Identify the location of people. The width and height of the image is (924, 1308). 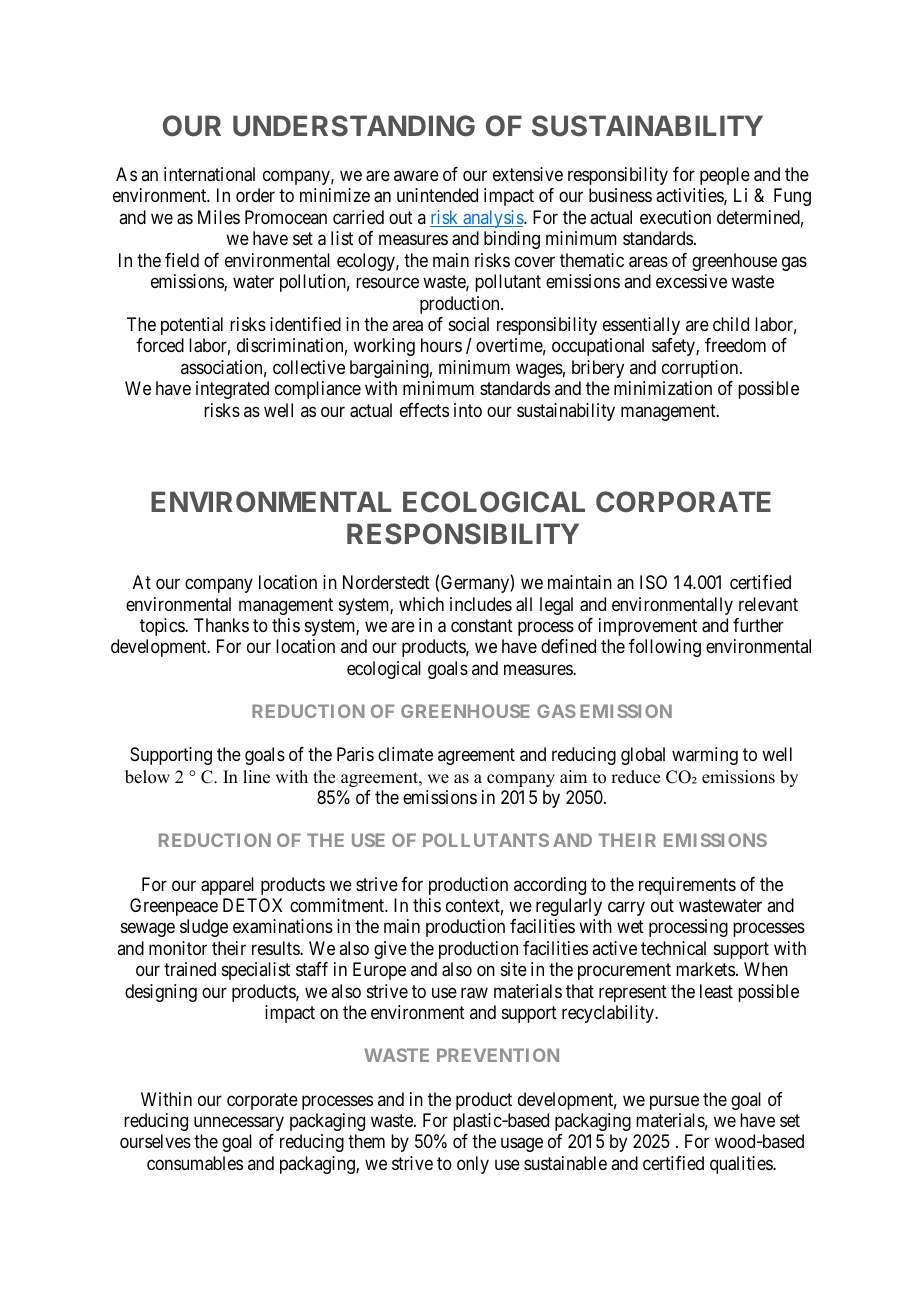
(725, 176).
